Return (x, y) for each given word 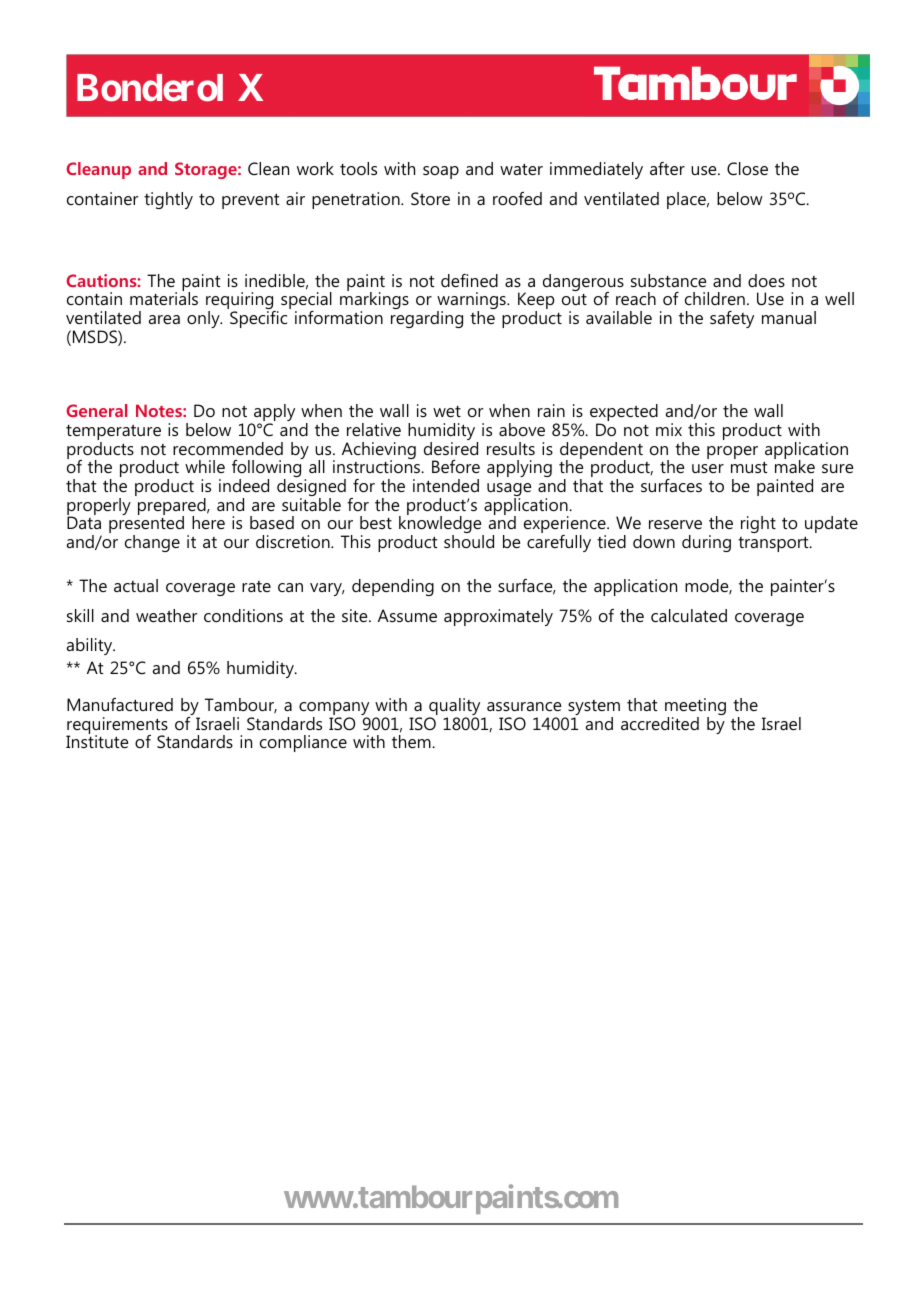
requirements (117, 727)
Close (747, 168)
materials (164, 297)
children (715, 298)
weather (166, 615)
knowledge (441, 525)
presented (146, 525)
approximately (498, 617)
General (97, 410)
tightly (168, 200)
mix (669, 429)
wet (447, 411)
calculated (689, 615)
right (758, 524)
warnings (472, 302)
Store (430, 198)
